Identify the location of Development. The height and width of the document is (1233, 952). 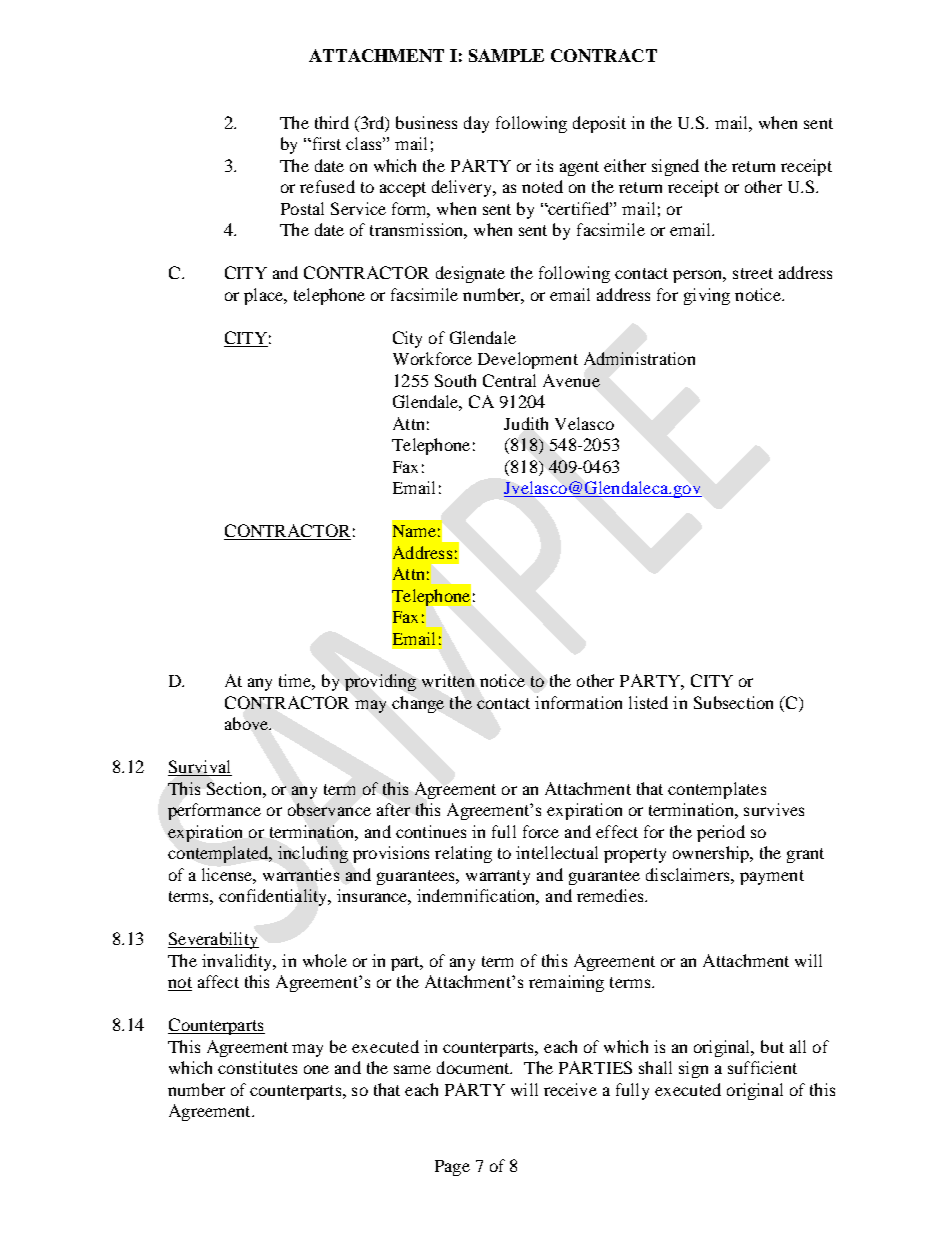
(528, 360).
